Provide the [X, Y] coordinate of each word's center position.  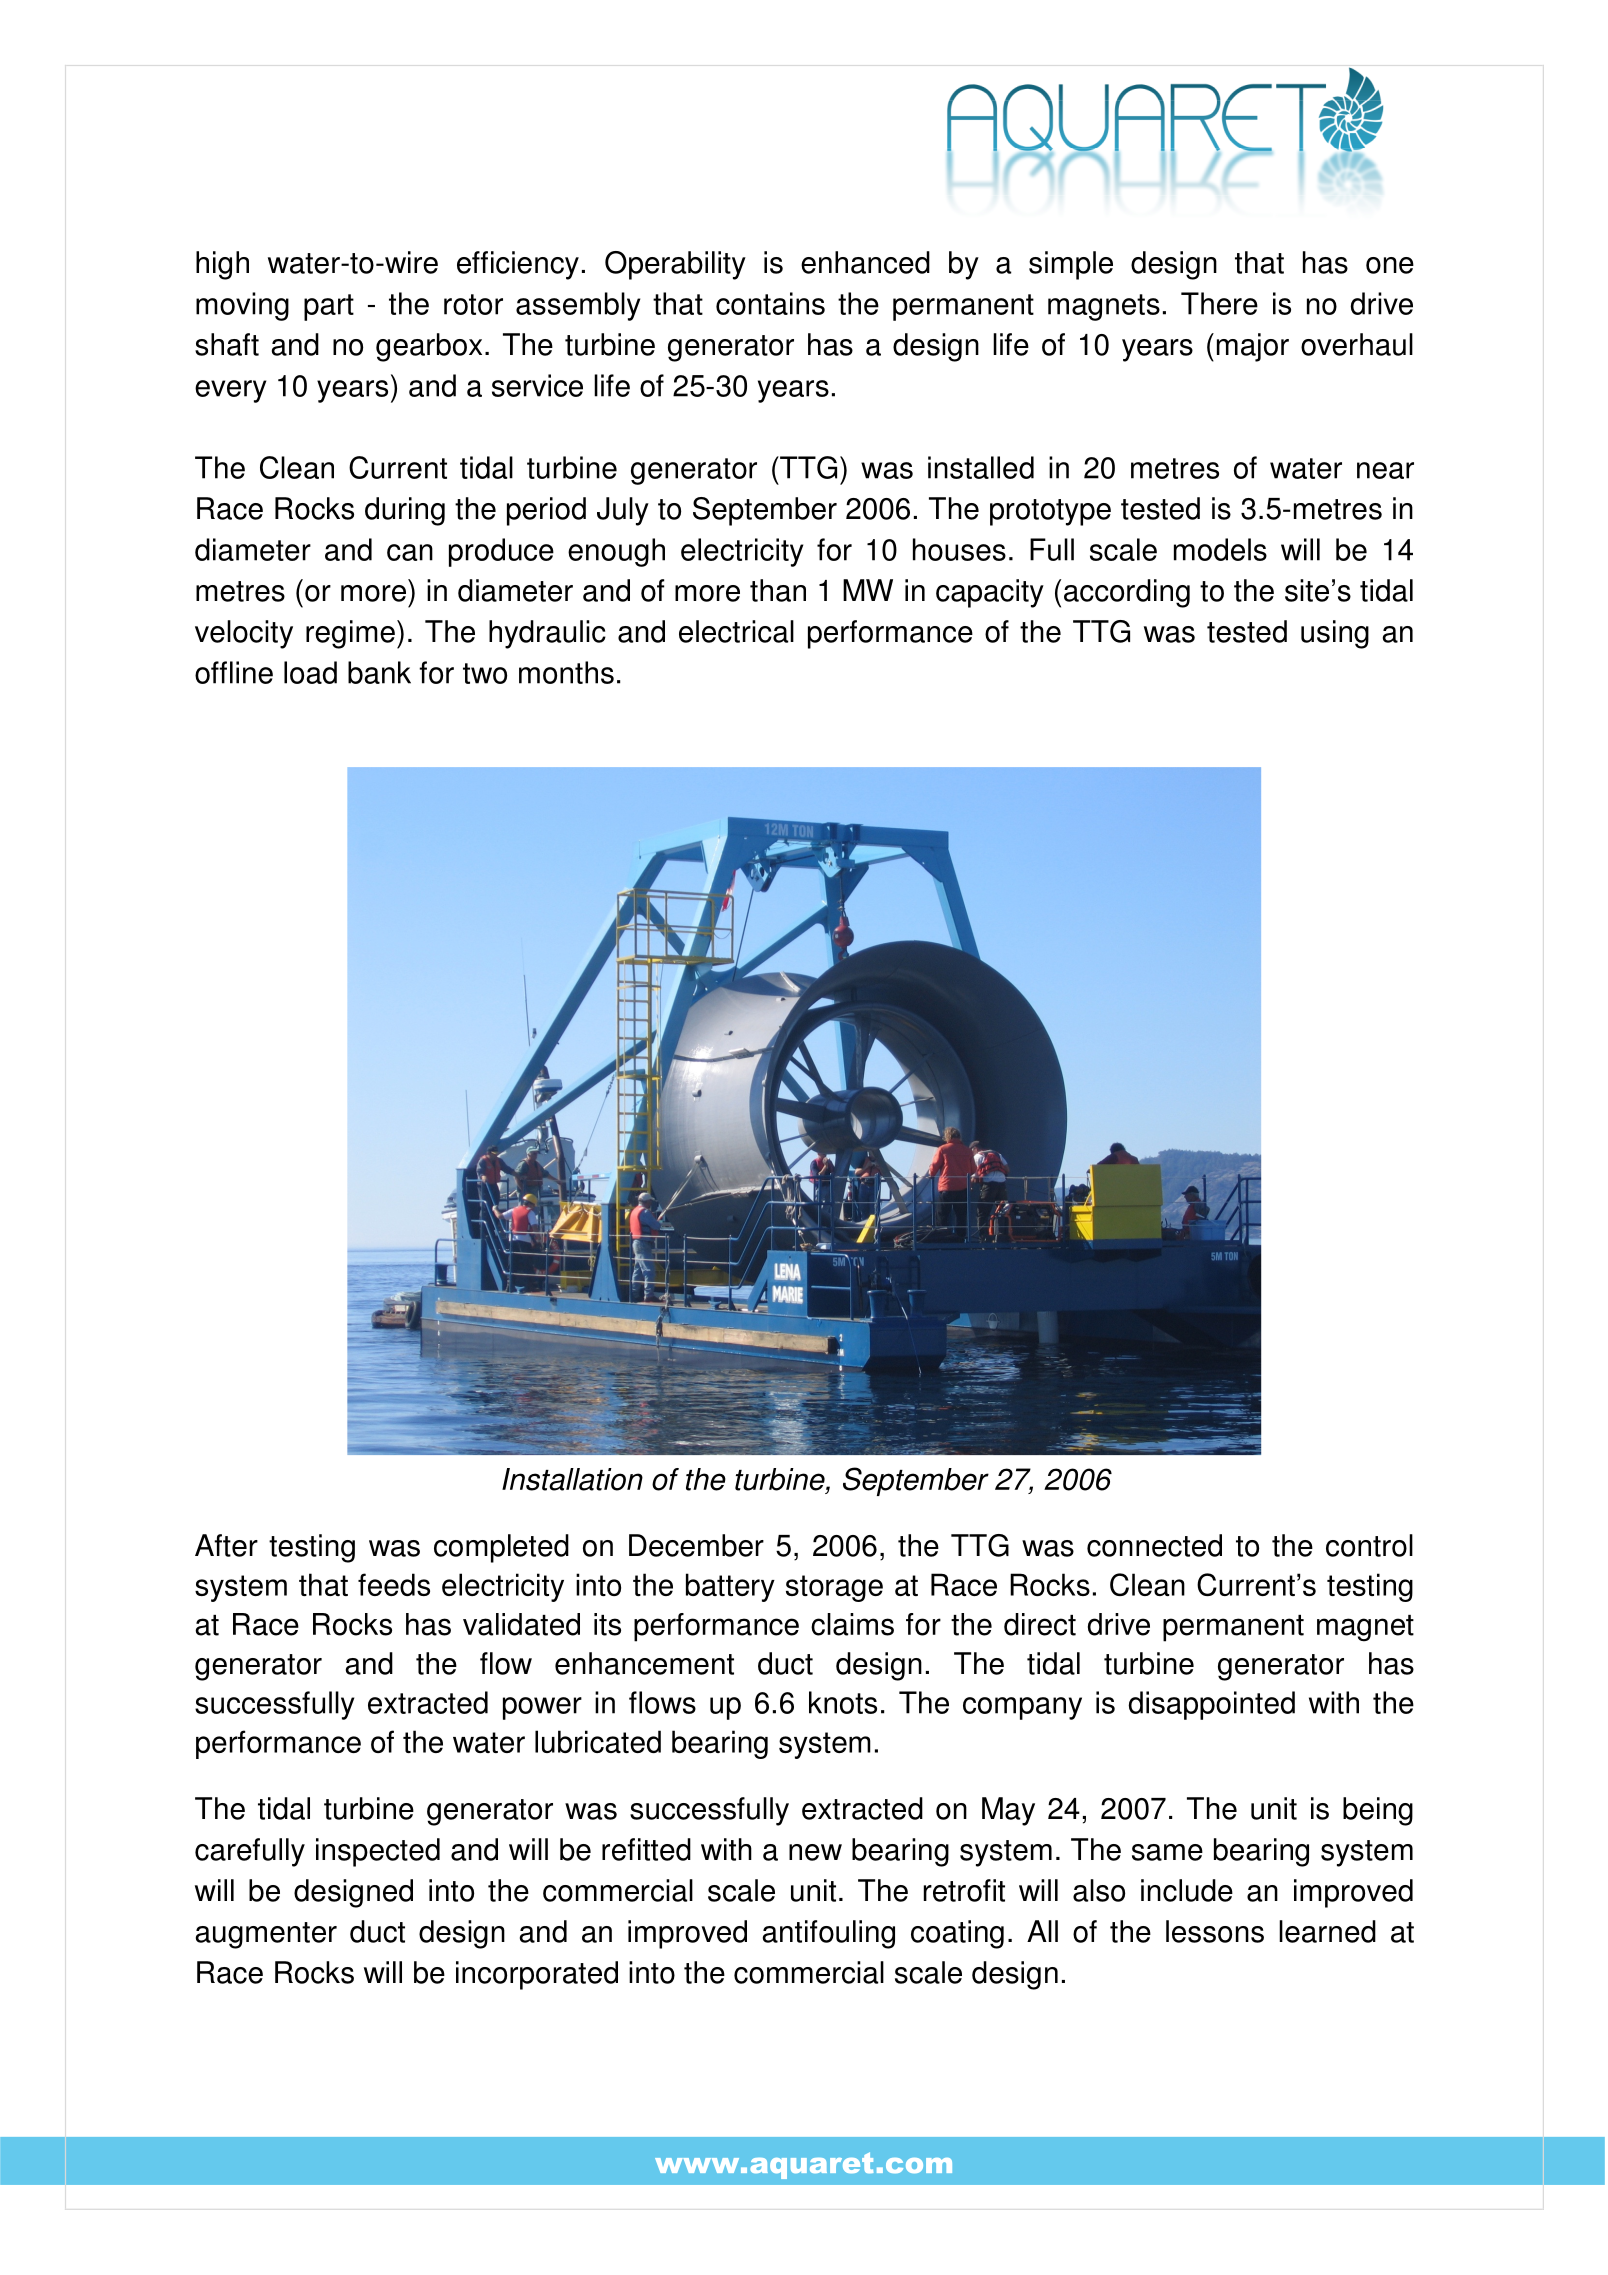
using [1335, 634]
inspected [378, 1852]
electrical [736, 631]
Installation [572, 1479]
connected [1154, 1545]
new [815, 1852]
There [1219, 303]
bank [379, 672]
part [329, 307]
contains [770, 303]
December [696, 1545]
